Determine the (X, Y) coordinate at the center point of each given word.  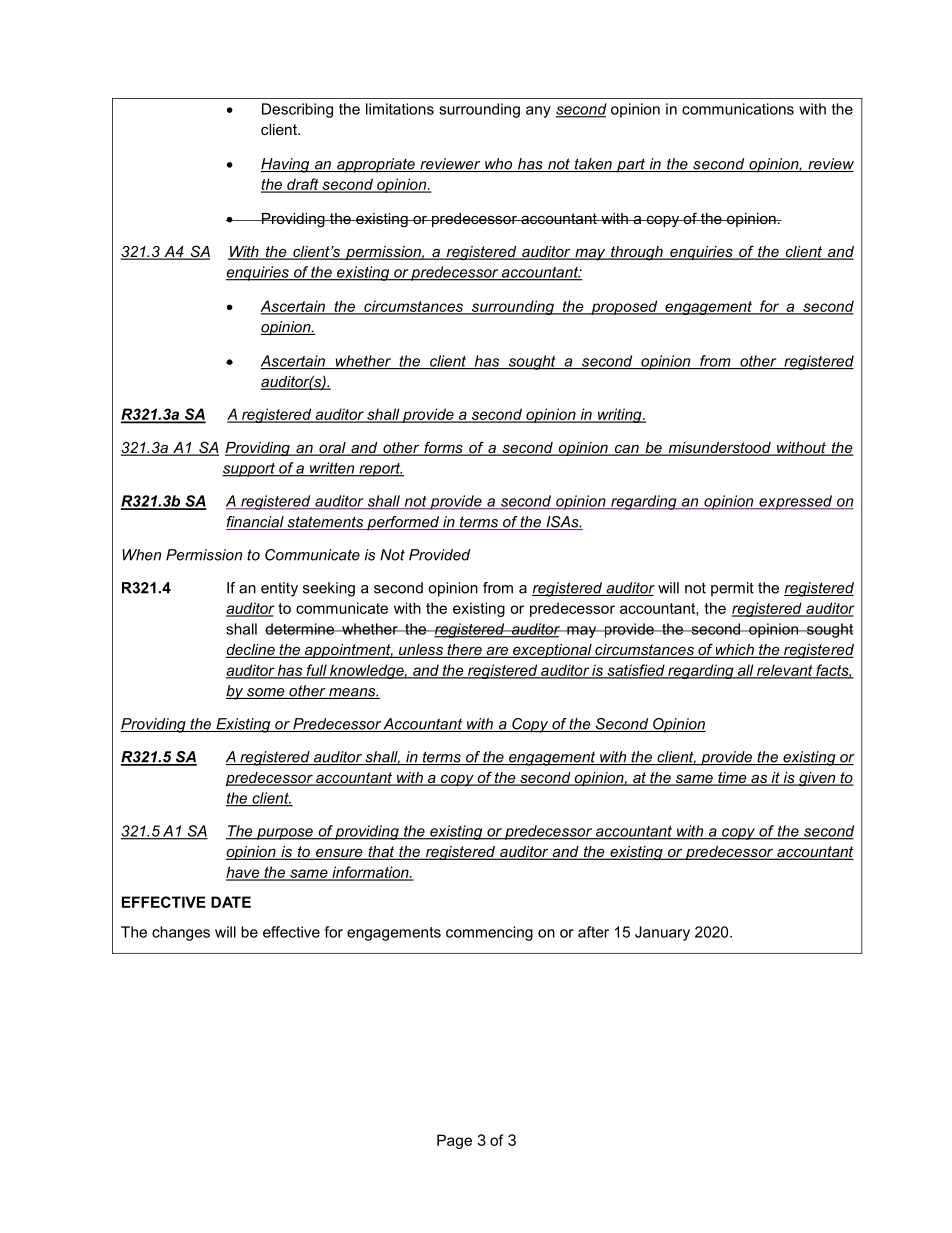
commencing (489, 933)
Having (286, 165)
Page (454, 1141)
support (249, 470)
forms (443, 448)
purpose (285, 834)
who (499, 165)
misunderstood (719, 449)
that (381, 853)
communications (738, 109)
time (732, 779)
